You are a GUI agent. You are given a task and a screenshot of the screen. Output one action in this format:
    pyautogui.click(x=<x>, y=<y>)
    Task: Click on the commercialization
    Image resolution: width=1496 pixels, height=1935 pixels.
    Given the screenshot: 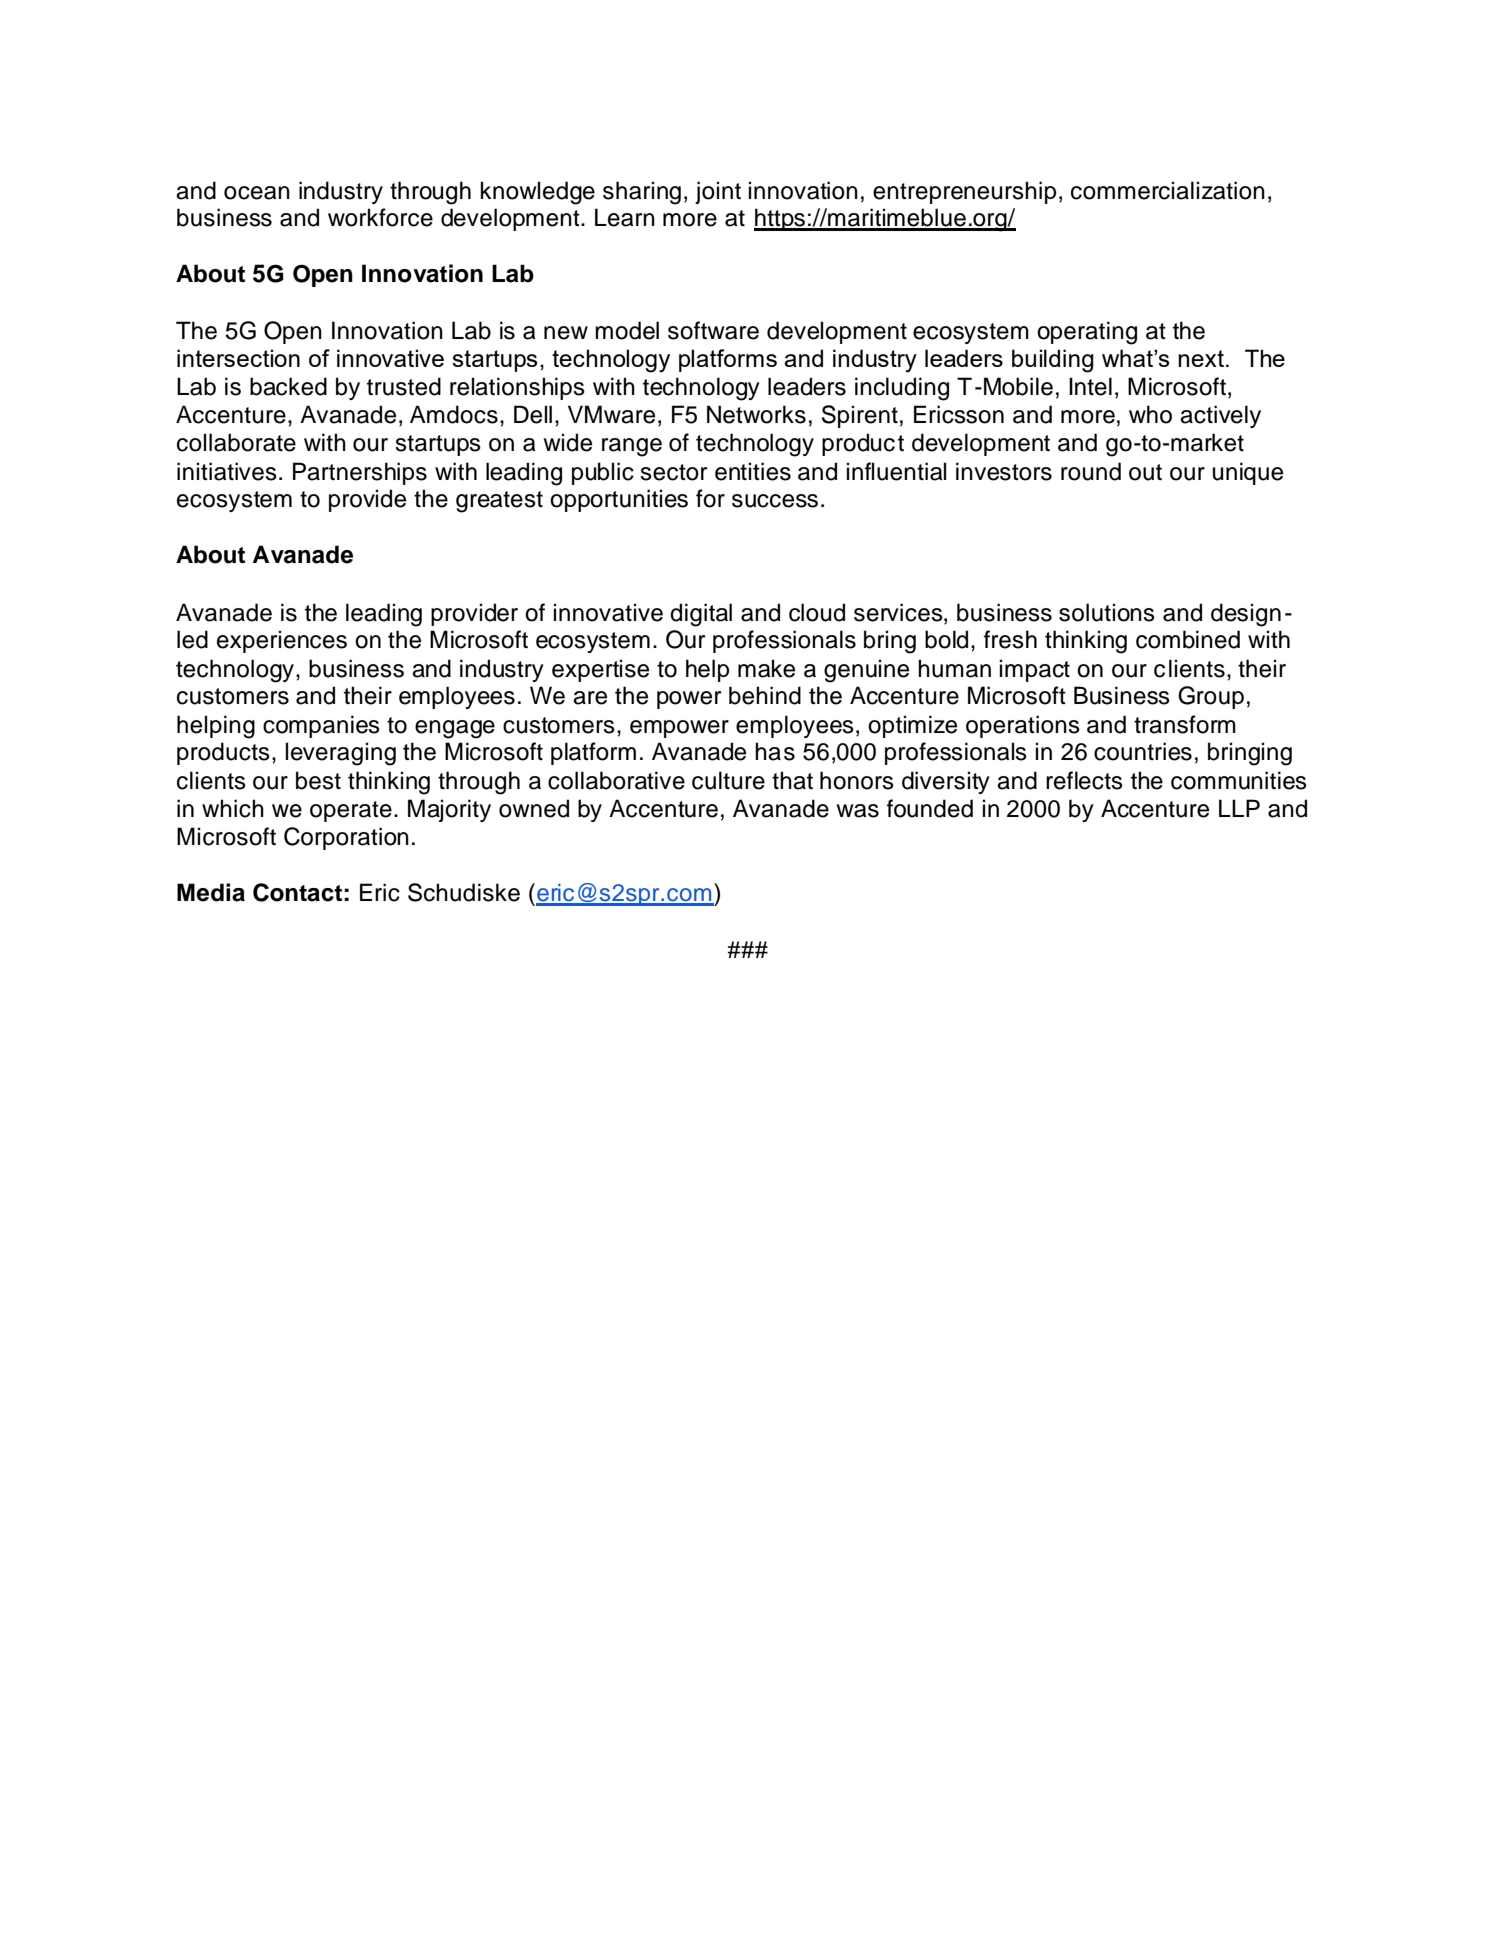 What is the action you would take?
    pyautogui.click(x=1168, y=190)
